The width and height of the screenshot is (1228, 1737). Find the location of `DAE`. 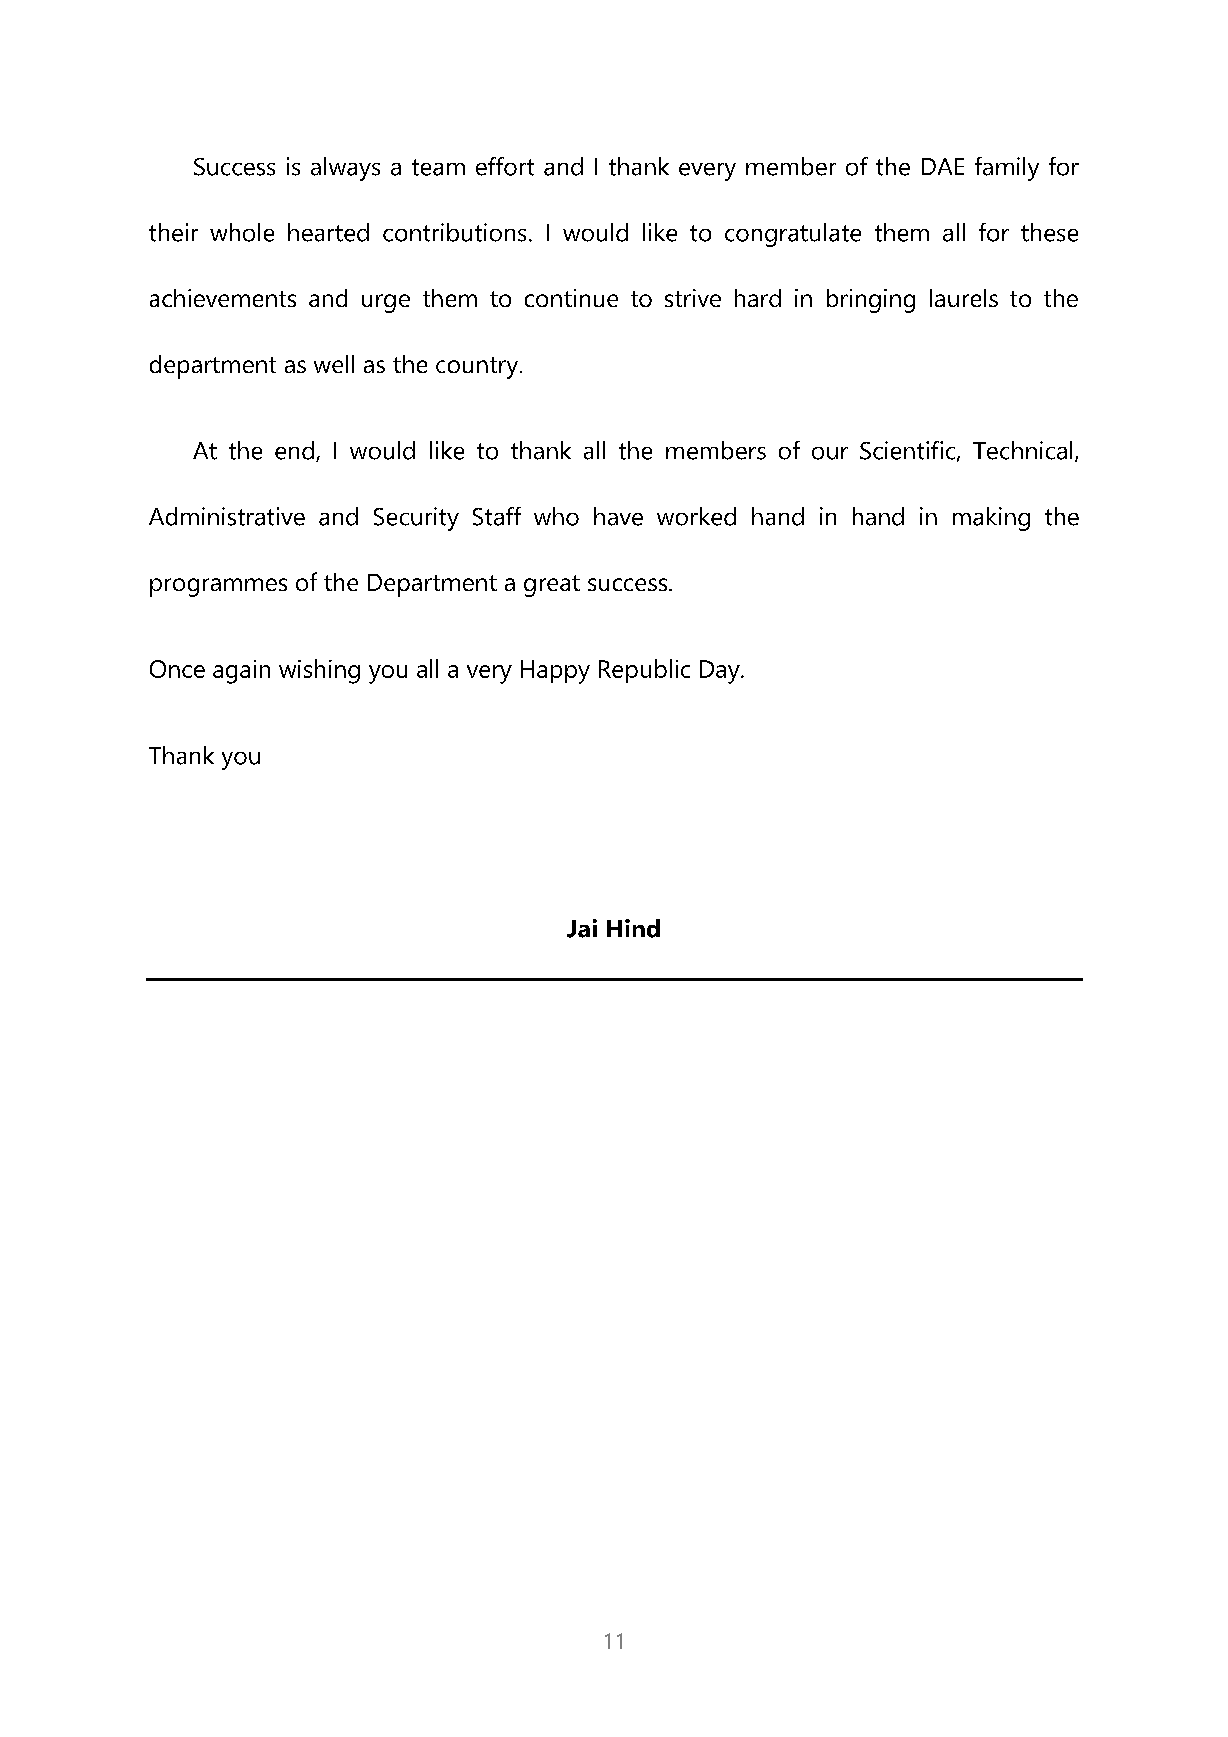

DAE is located at coordinates (943, 166).
